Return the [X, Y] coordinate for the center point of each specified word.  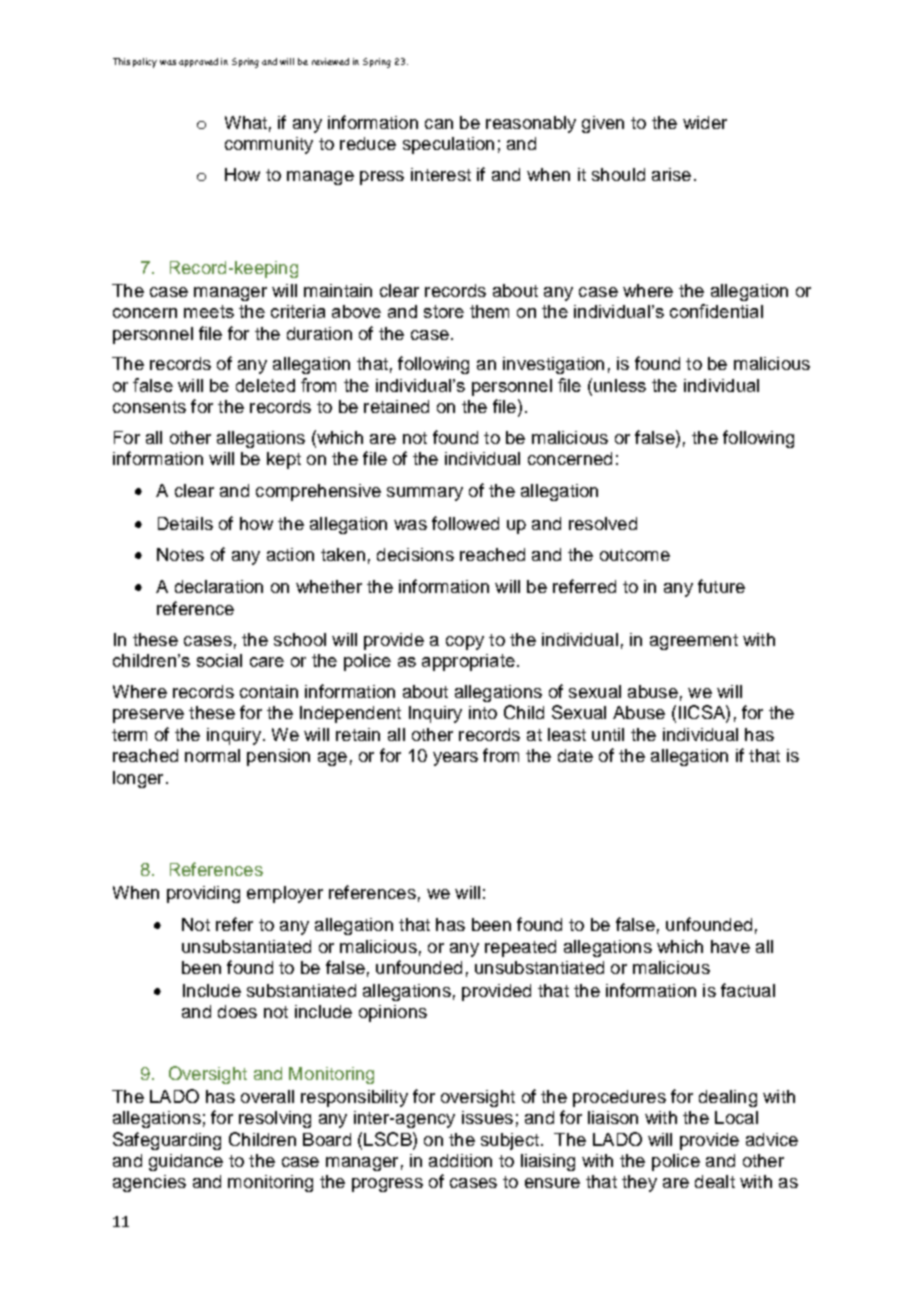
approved [198, 62]
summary [425, 494]
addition [460, 1160]
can [439, 124]
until [608, 734]
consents [149, 407]
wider [705, 122]
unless [620, 385]
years [455, 759]
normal [212, 755]
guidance [186, 1162]
